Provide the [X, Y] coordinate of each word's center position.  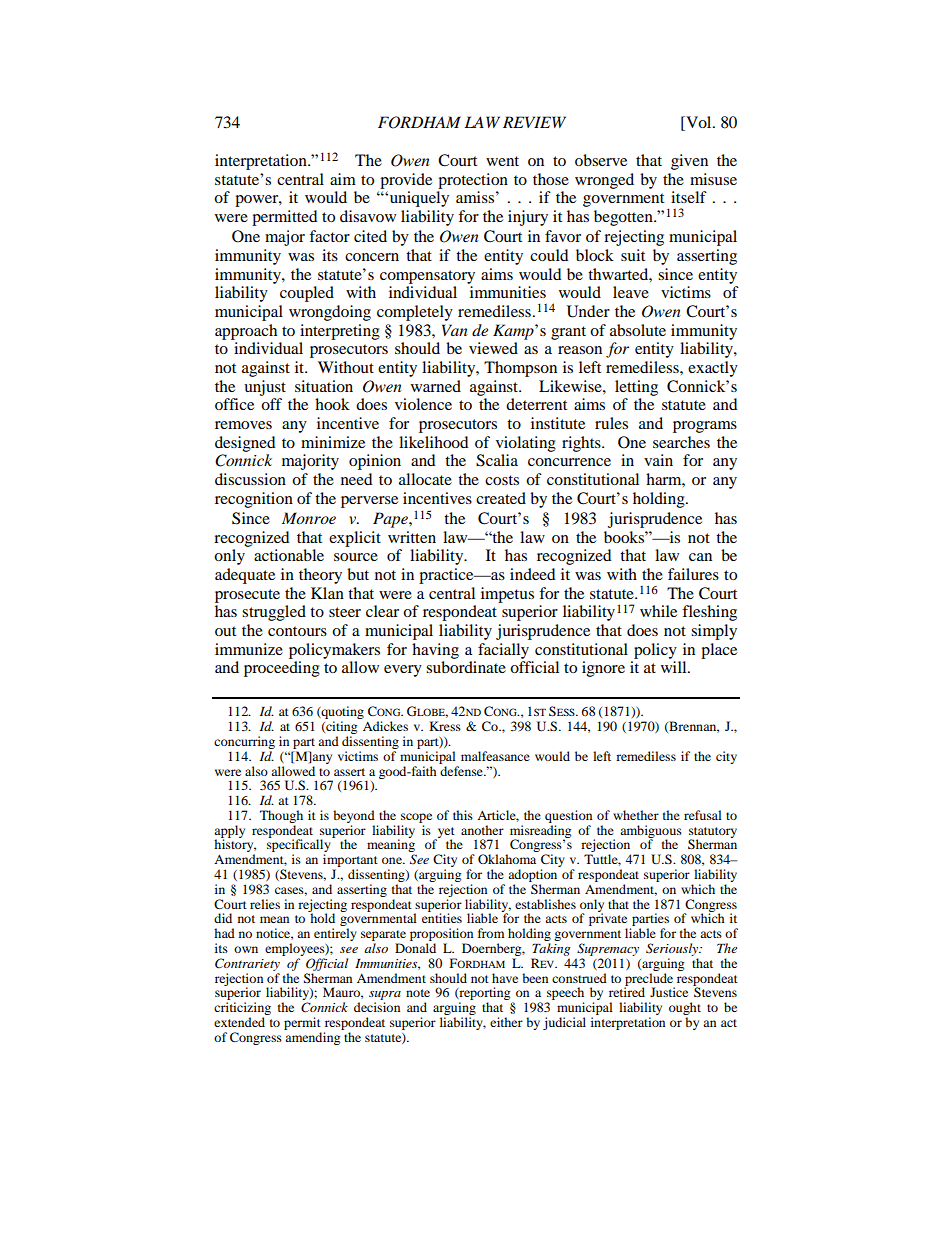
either [506, 1022]
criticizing [242, 1010]
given [689, 162]
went [502, 161]
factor [329, 236]
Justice [669, 992]
